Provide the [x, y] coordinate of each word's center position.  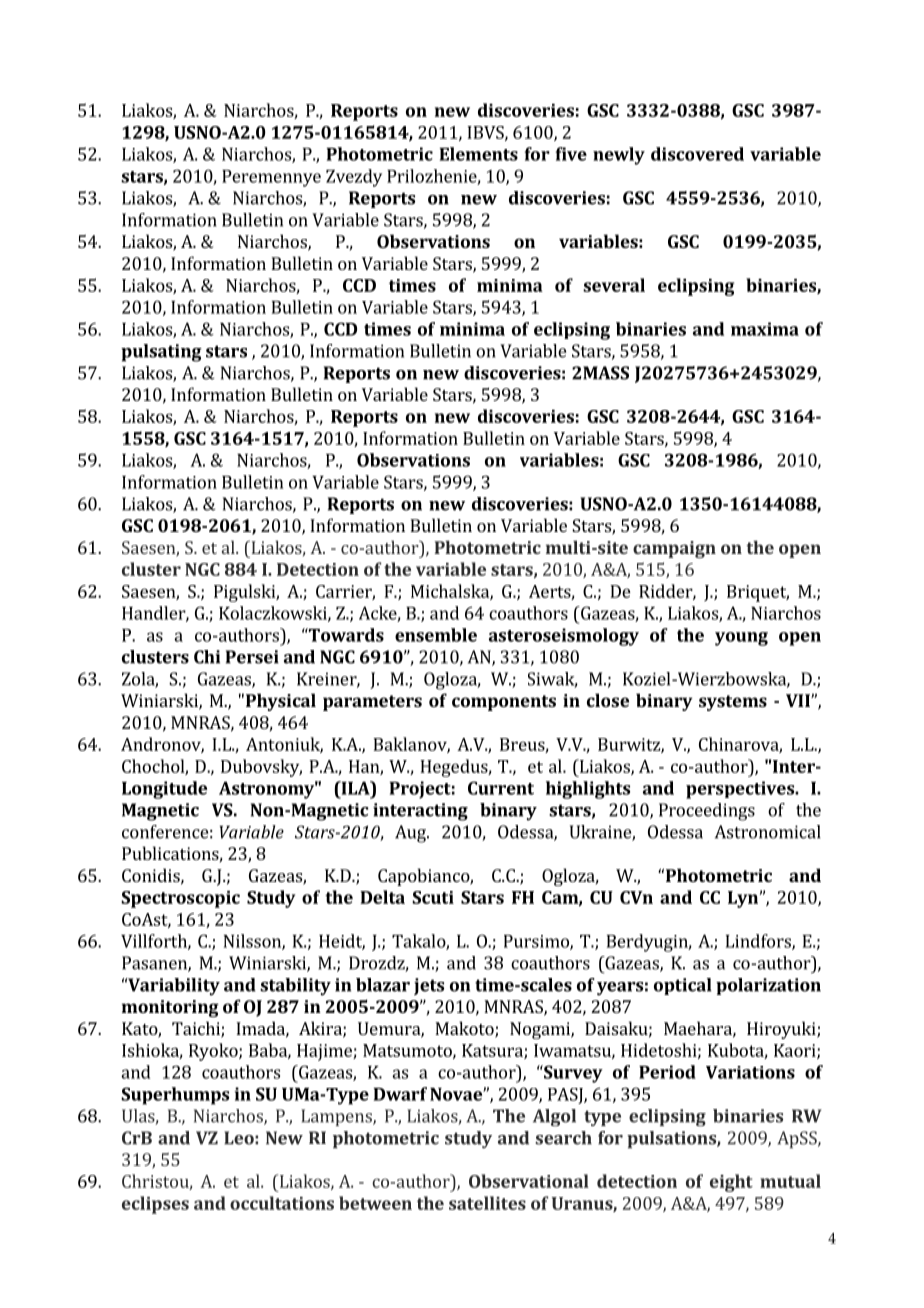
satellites [487, 1203]
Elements [479, 154]
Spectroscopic [180, 899]
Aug [411, 834]
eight [731, 1183]
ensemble [436, 635]
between [375, 1203]
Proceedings [707, 812]
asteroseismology [564, 637]
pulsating [161, 353]
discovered [697, 154]
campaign [674, 549]
